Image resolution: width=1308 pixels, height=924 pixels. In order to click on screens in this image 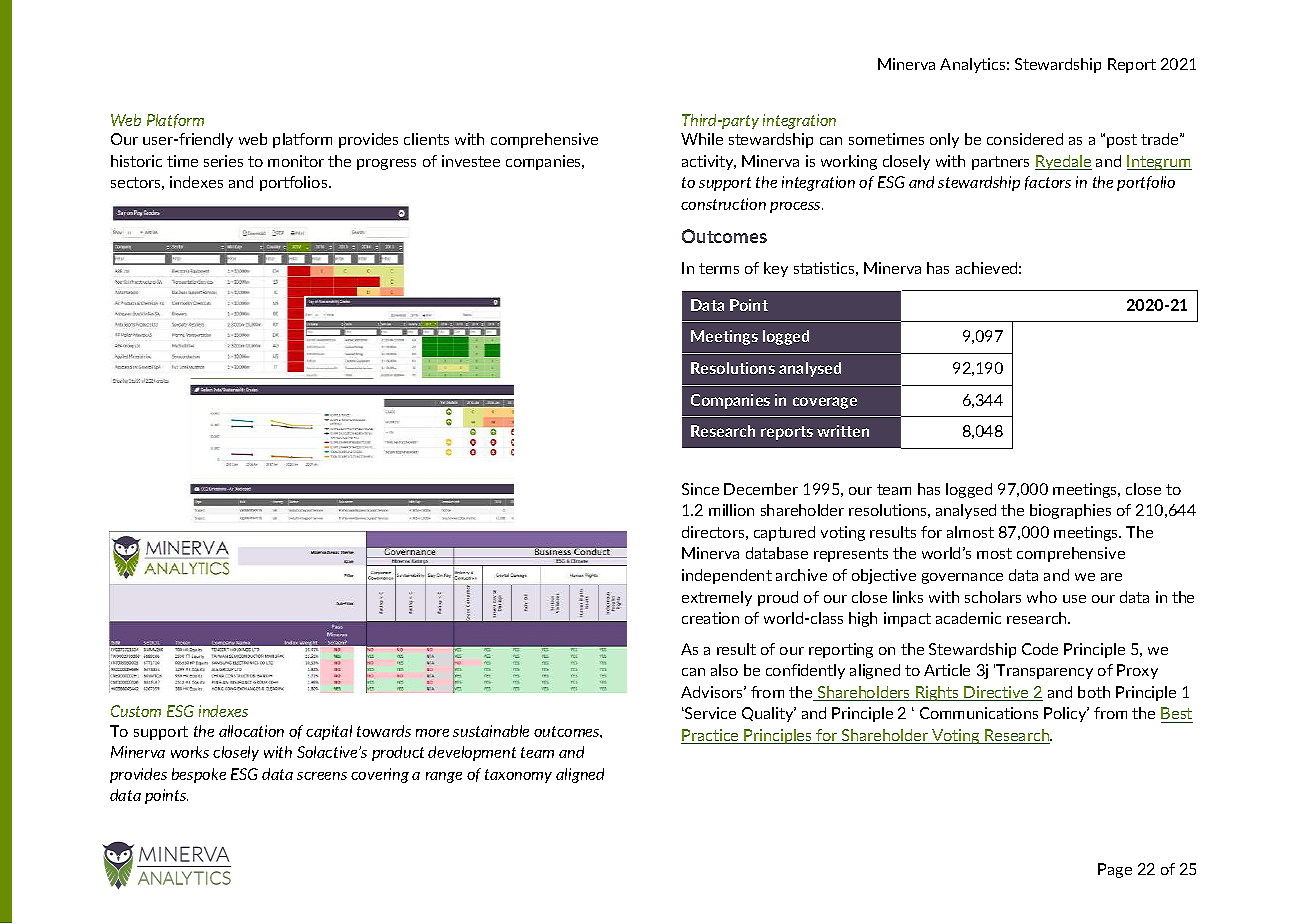, I will do `click(322, 776)`.
